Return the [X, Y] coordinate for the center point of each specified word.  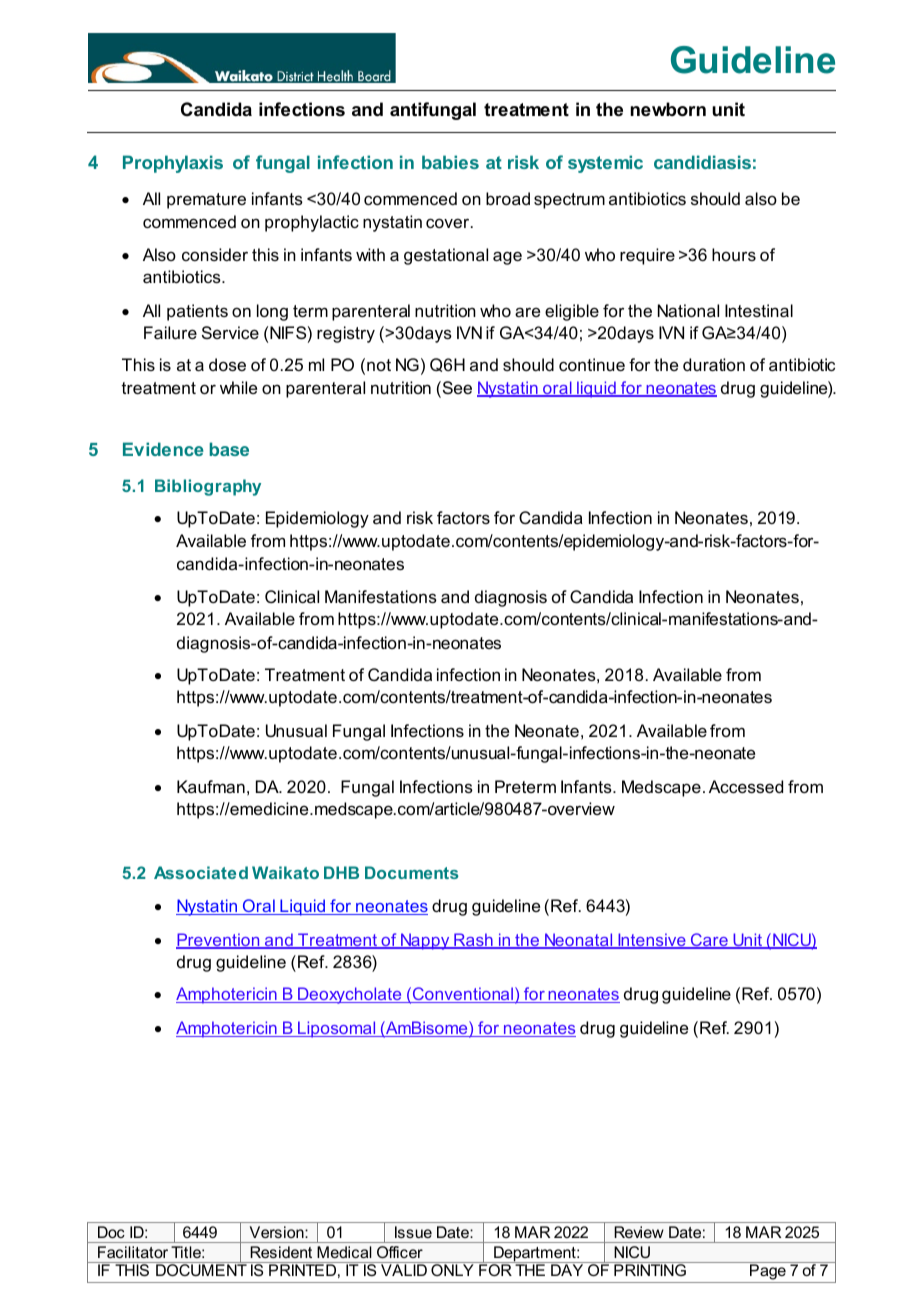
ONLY [452, 1270]
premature [206, 201]
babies [450, 162]
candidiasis [702, 162]
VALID [404, 1270]
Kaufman [211, 786]
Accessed [746, 786]
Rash [473, 941]
